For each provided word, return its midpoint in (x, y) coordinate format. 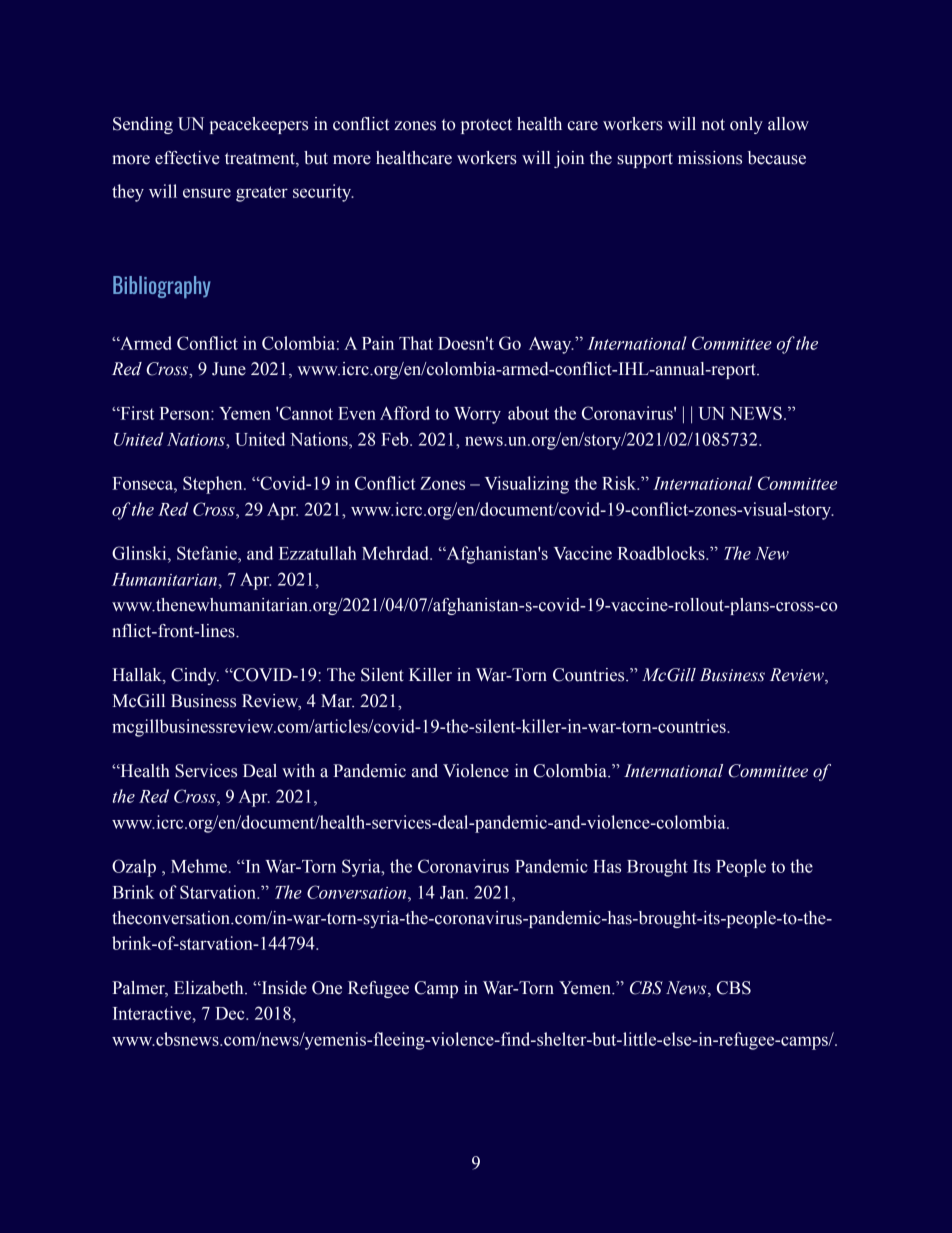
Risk (620, 483)
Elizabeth (210, 988)
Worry (477, 415)
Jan (453, 892)
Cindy (195, 676)
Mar (337, 701)
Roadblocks (662, 553)
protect (486, 126)
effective (187, 158)
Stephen (214, 485)
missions (710, 158)
